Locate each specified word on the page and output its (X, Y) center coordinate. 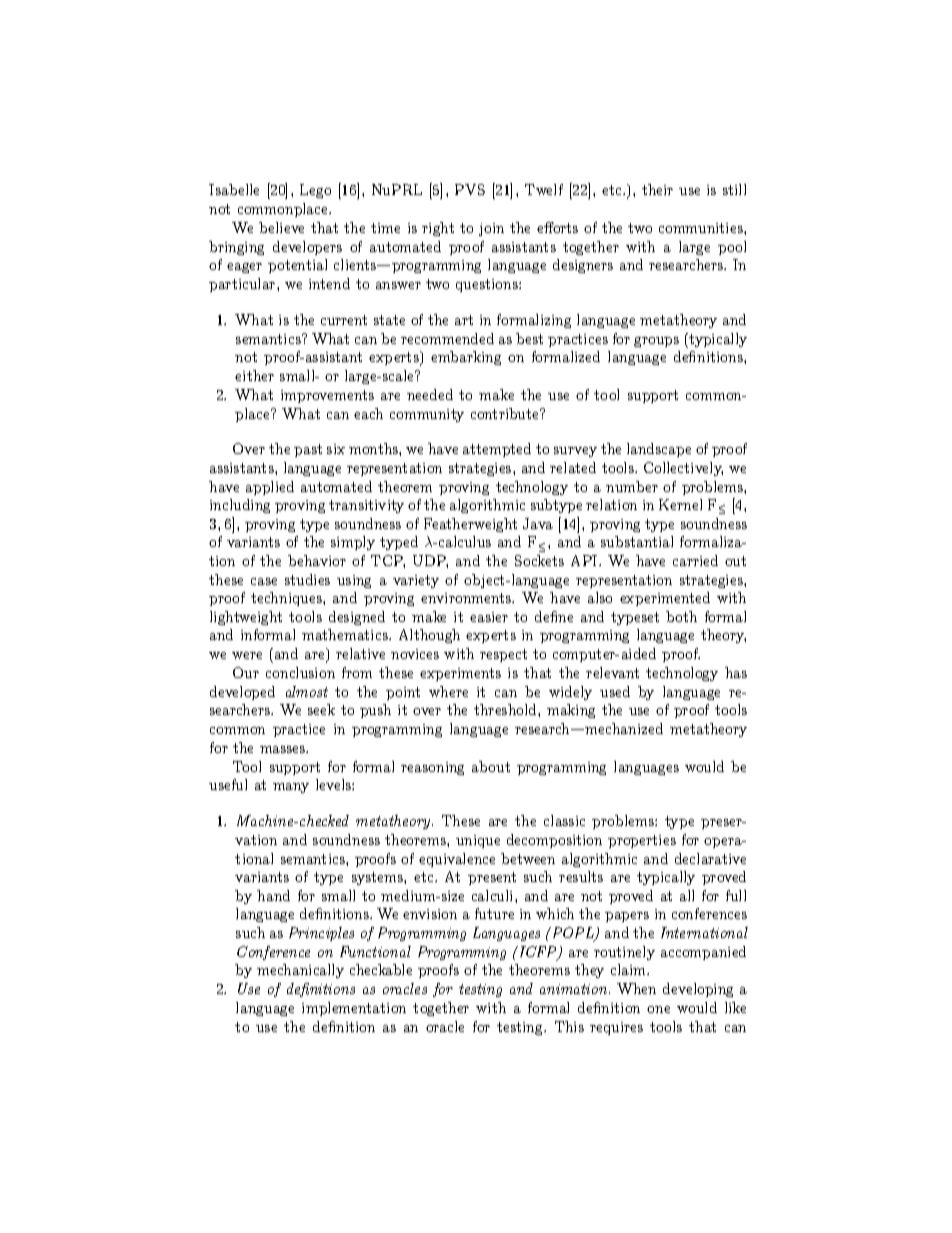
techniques (287, 599)
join (491, 229)
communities (702, 228)
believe (281, 227)
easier (489, 617)
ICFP (538, 953)
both (681, 616)
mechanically (300, 971)
